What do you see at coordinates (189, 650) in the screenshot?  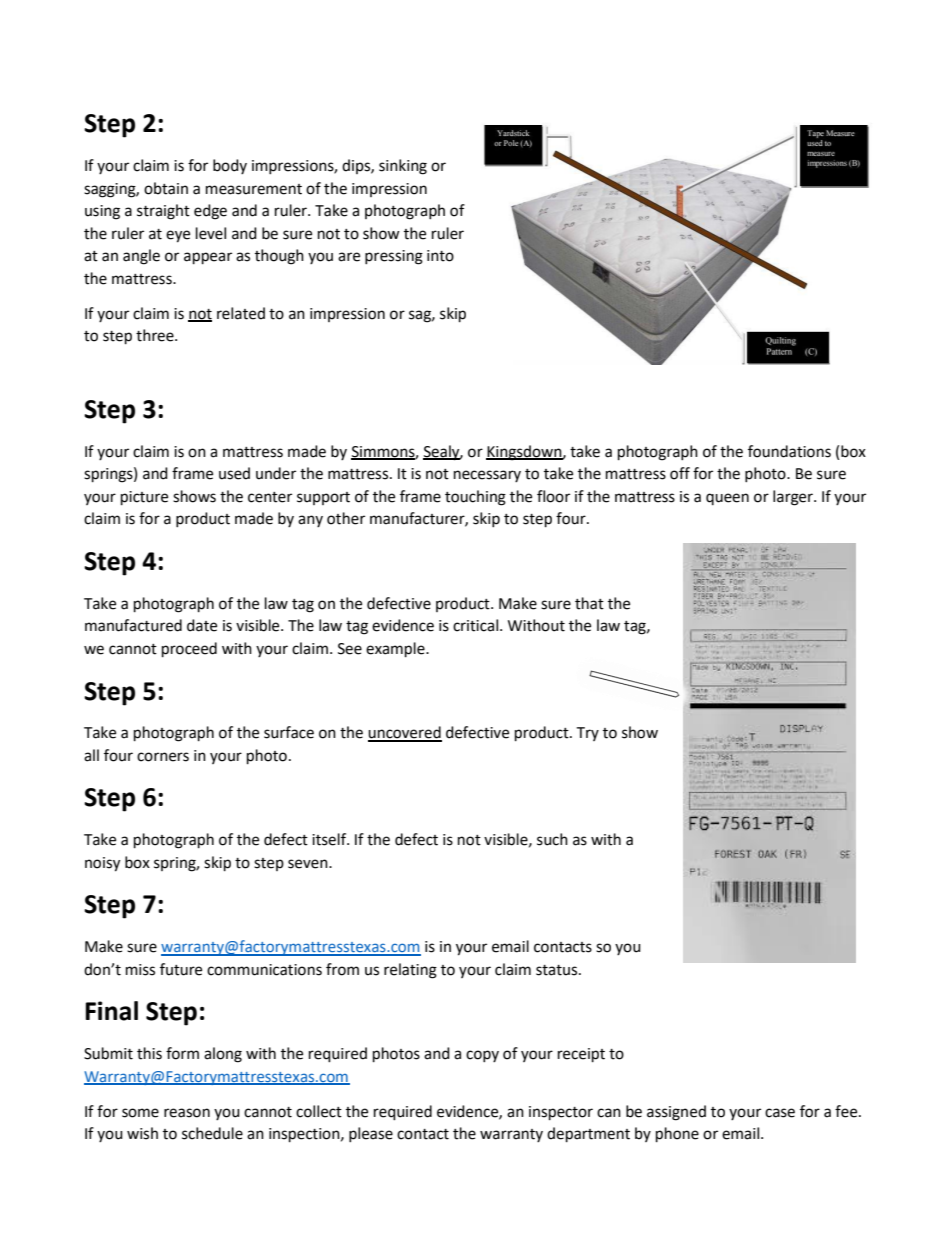 I see `proceed` at bounding box center [189, 650].
